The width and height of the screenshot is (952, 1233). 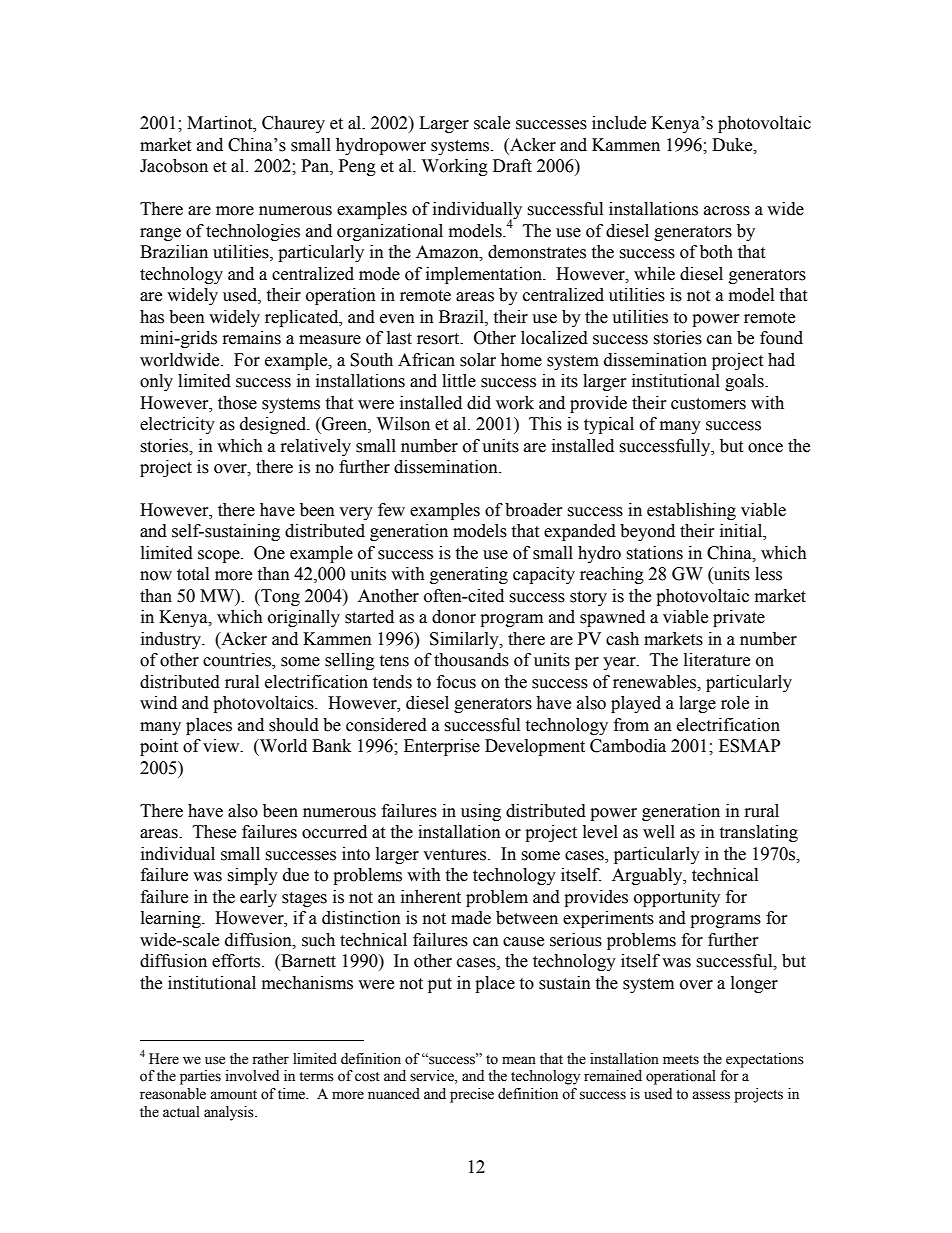 I want to click on donor, so click(x=454, y=617).
